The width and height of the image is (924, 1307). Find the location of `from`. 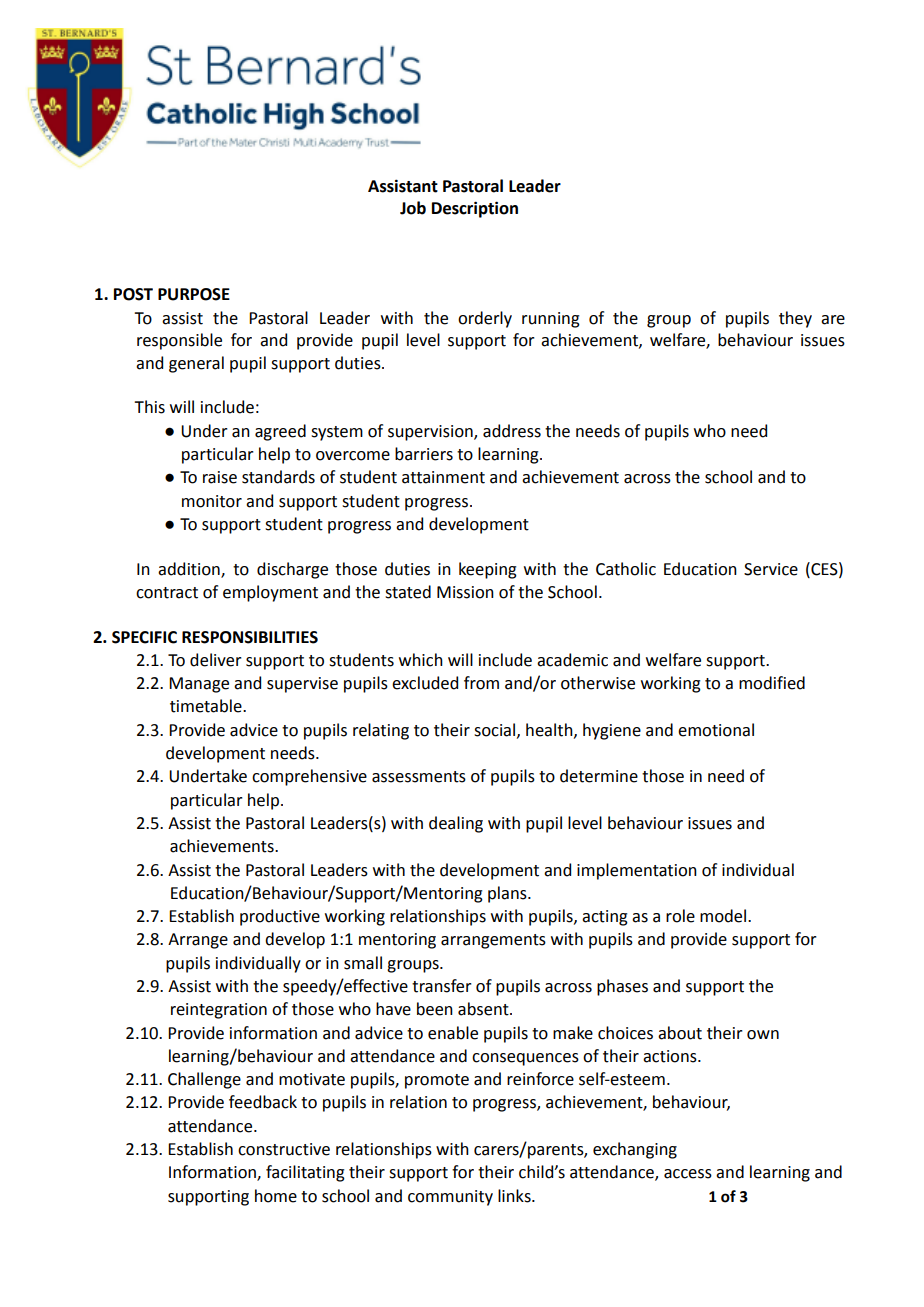

from is located at coordinates (481, 683).
